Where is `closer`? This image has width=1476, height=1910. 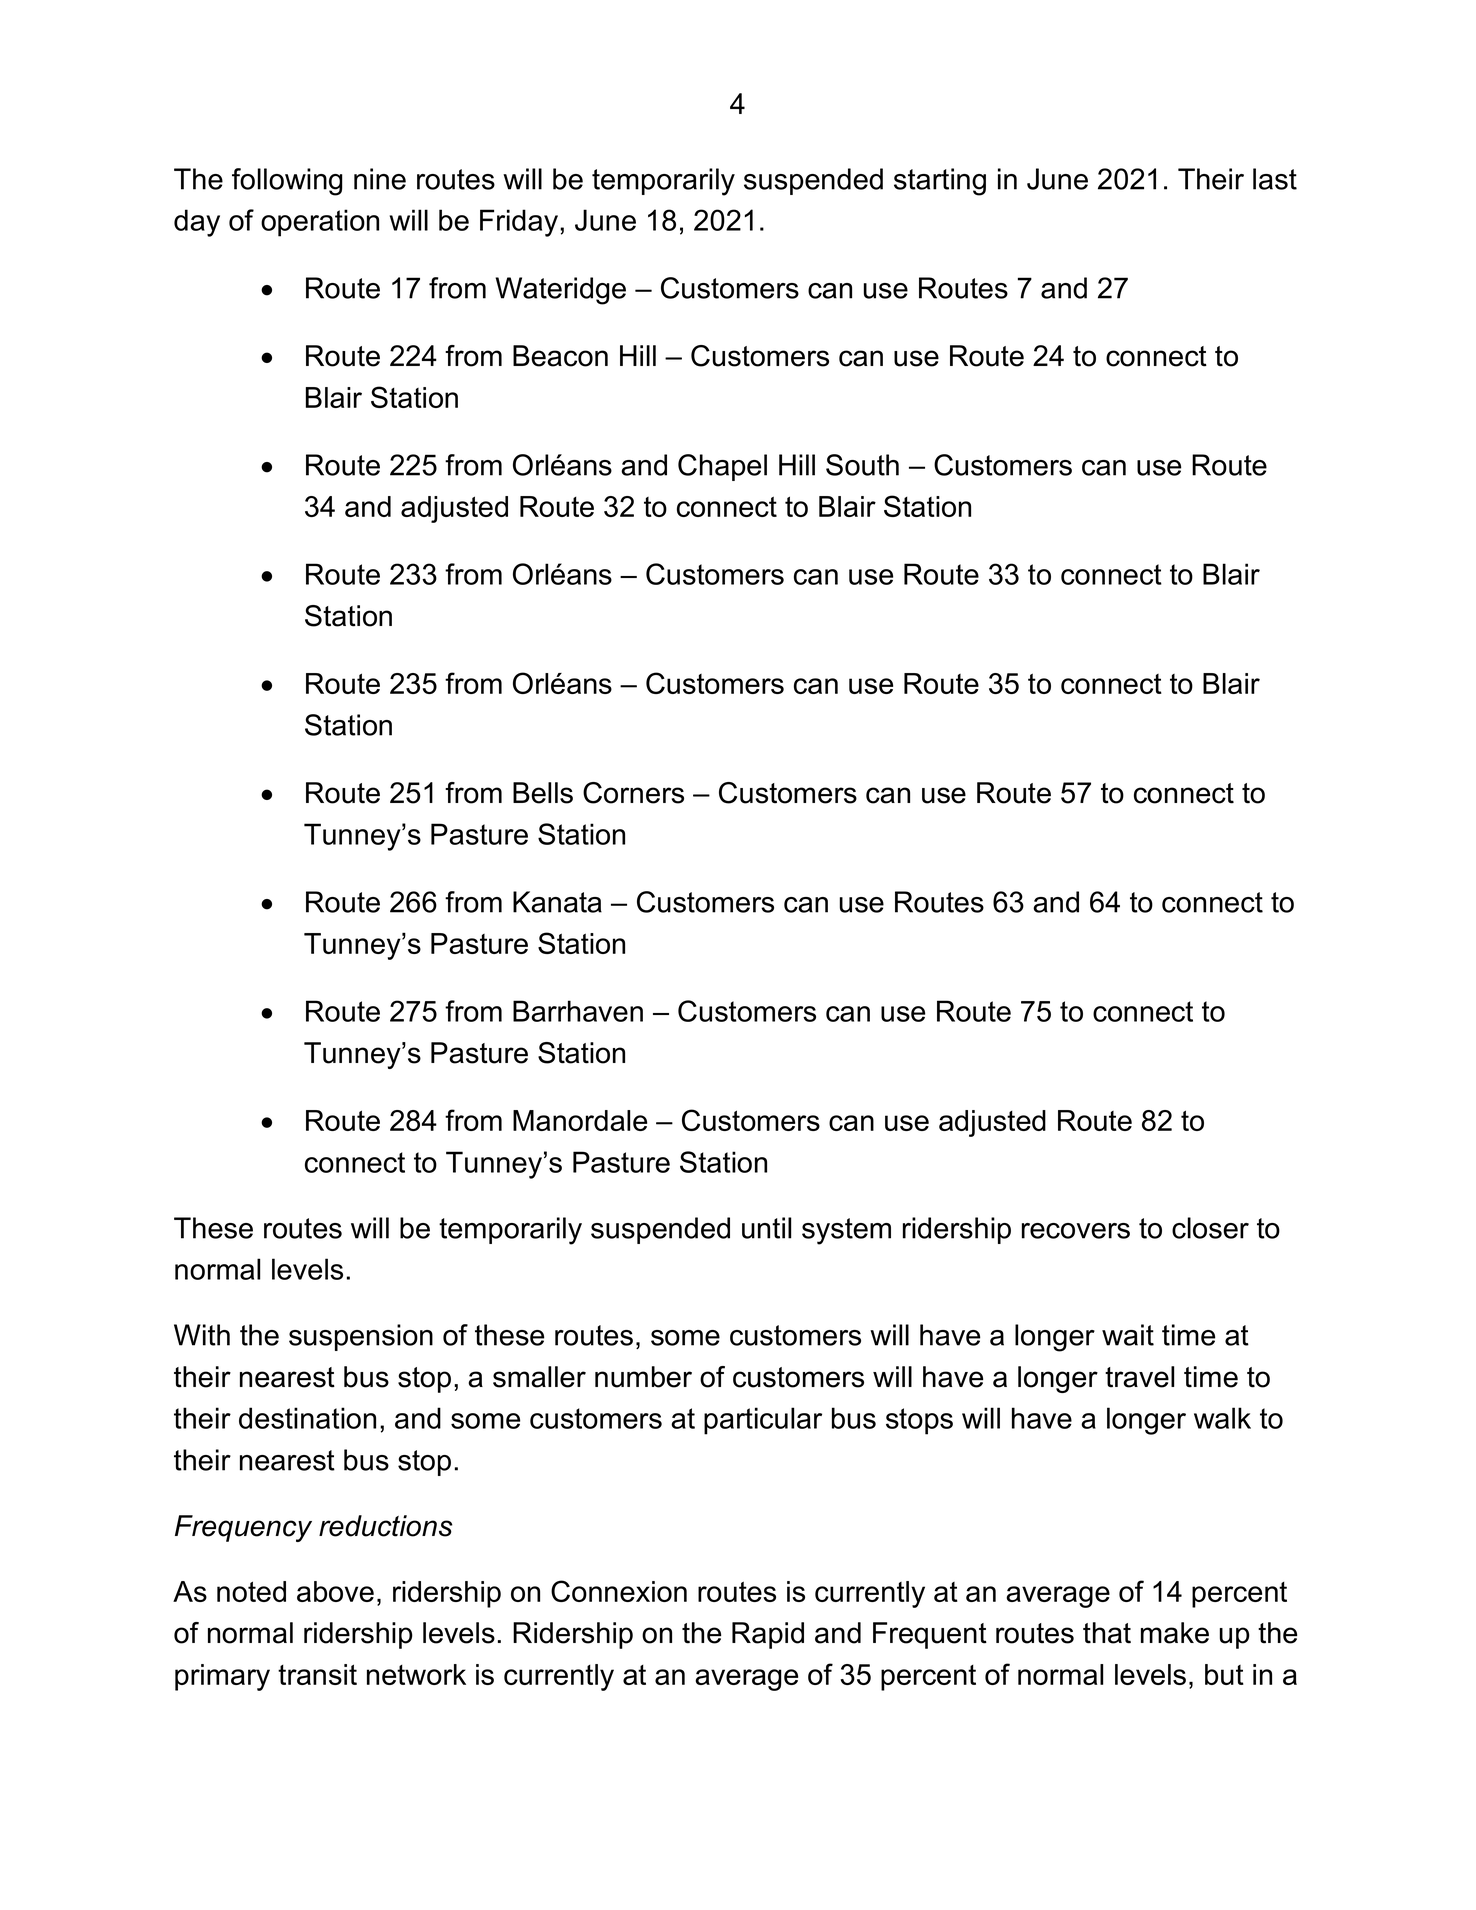 closer is located at coordinates (1210, 1228).
